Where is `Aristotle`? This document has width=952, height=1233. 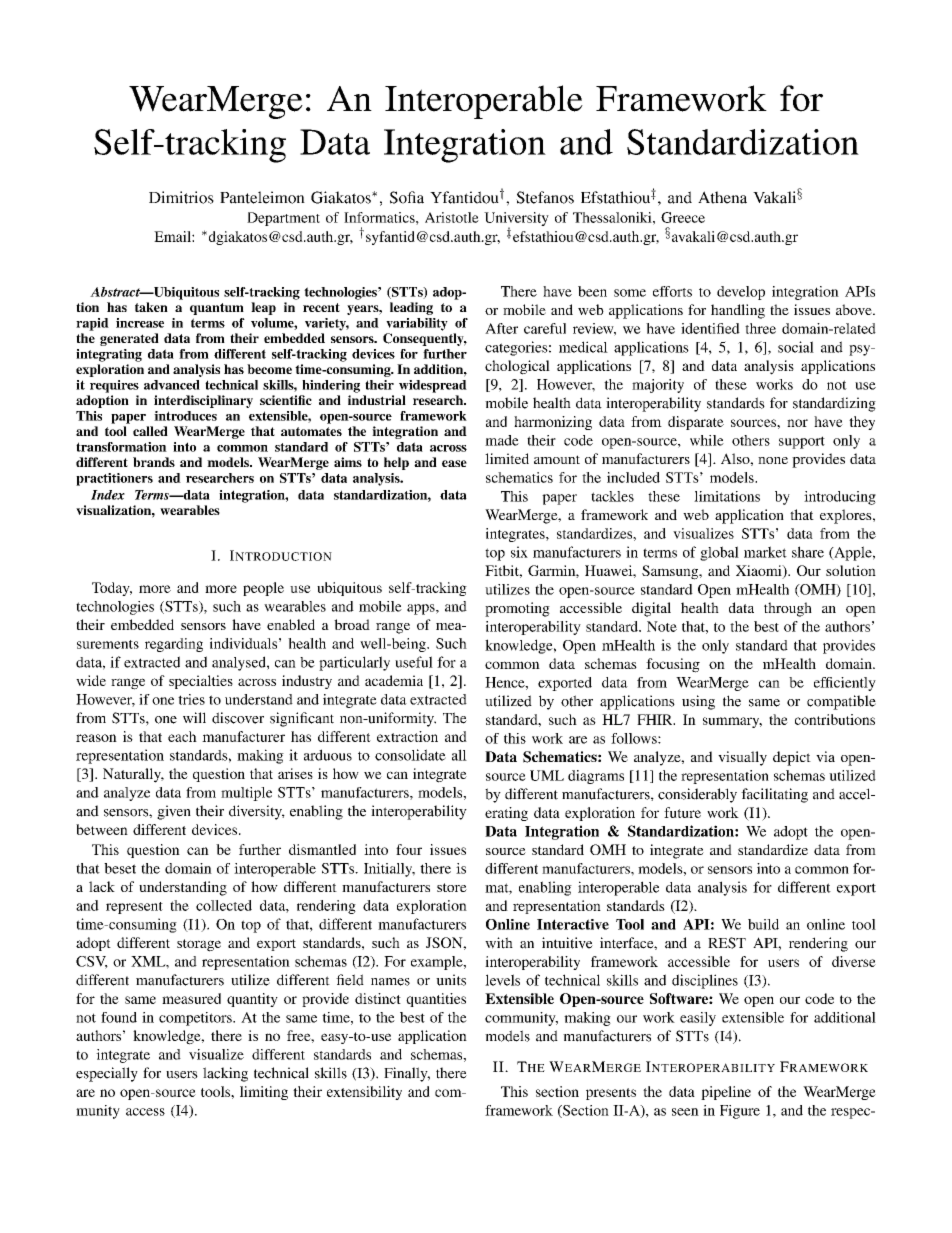 Aristotle is located at coordinates (452, 217).
